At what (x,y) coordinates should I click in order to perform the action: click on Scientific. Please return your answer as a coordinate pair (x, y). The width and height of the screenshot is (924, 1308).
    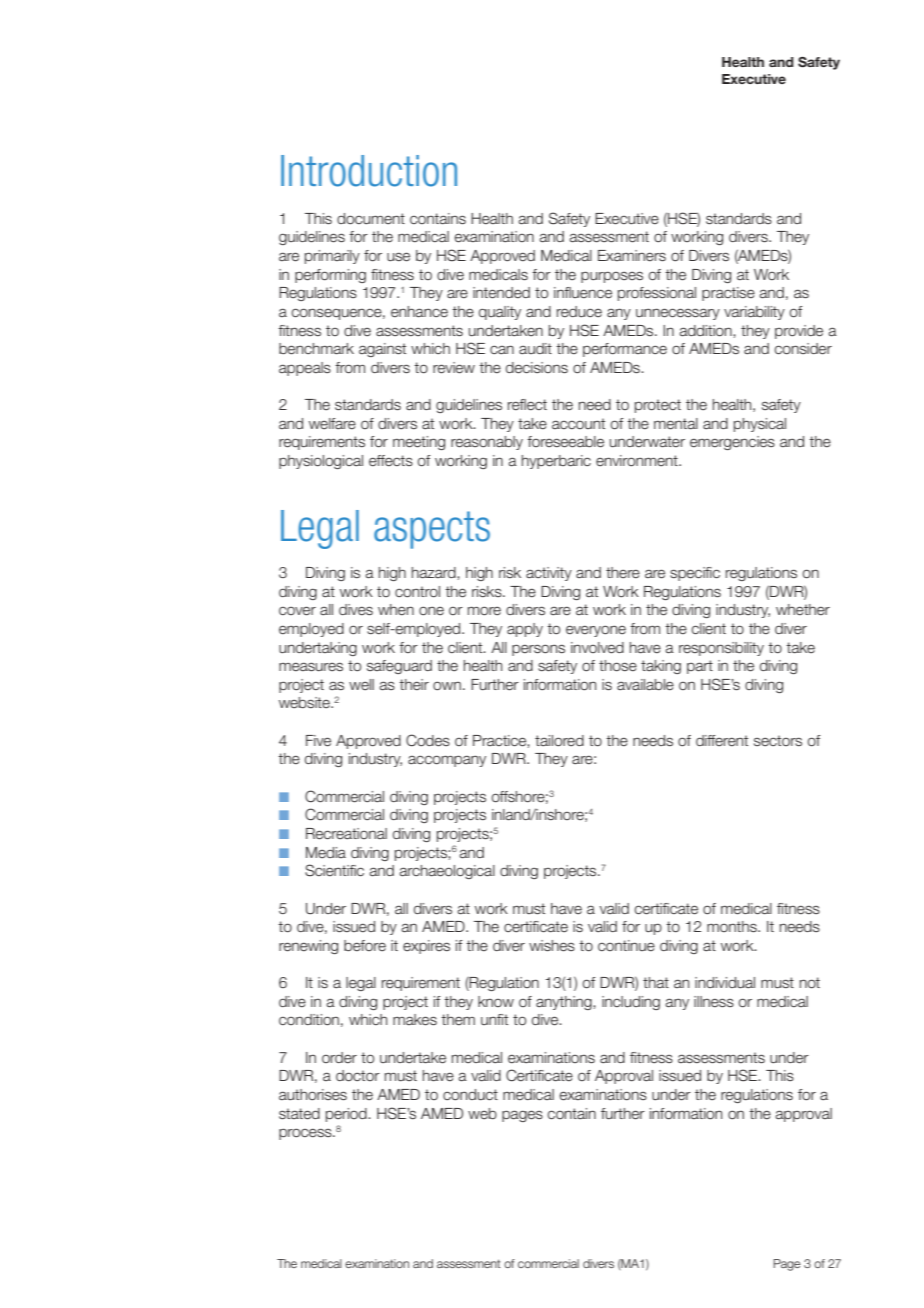
    Looking at the image, I should click on (334, 870).
